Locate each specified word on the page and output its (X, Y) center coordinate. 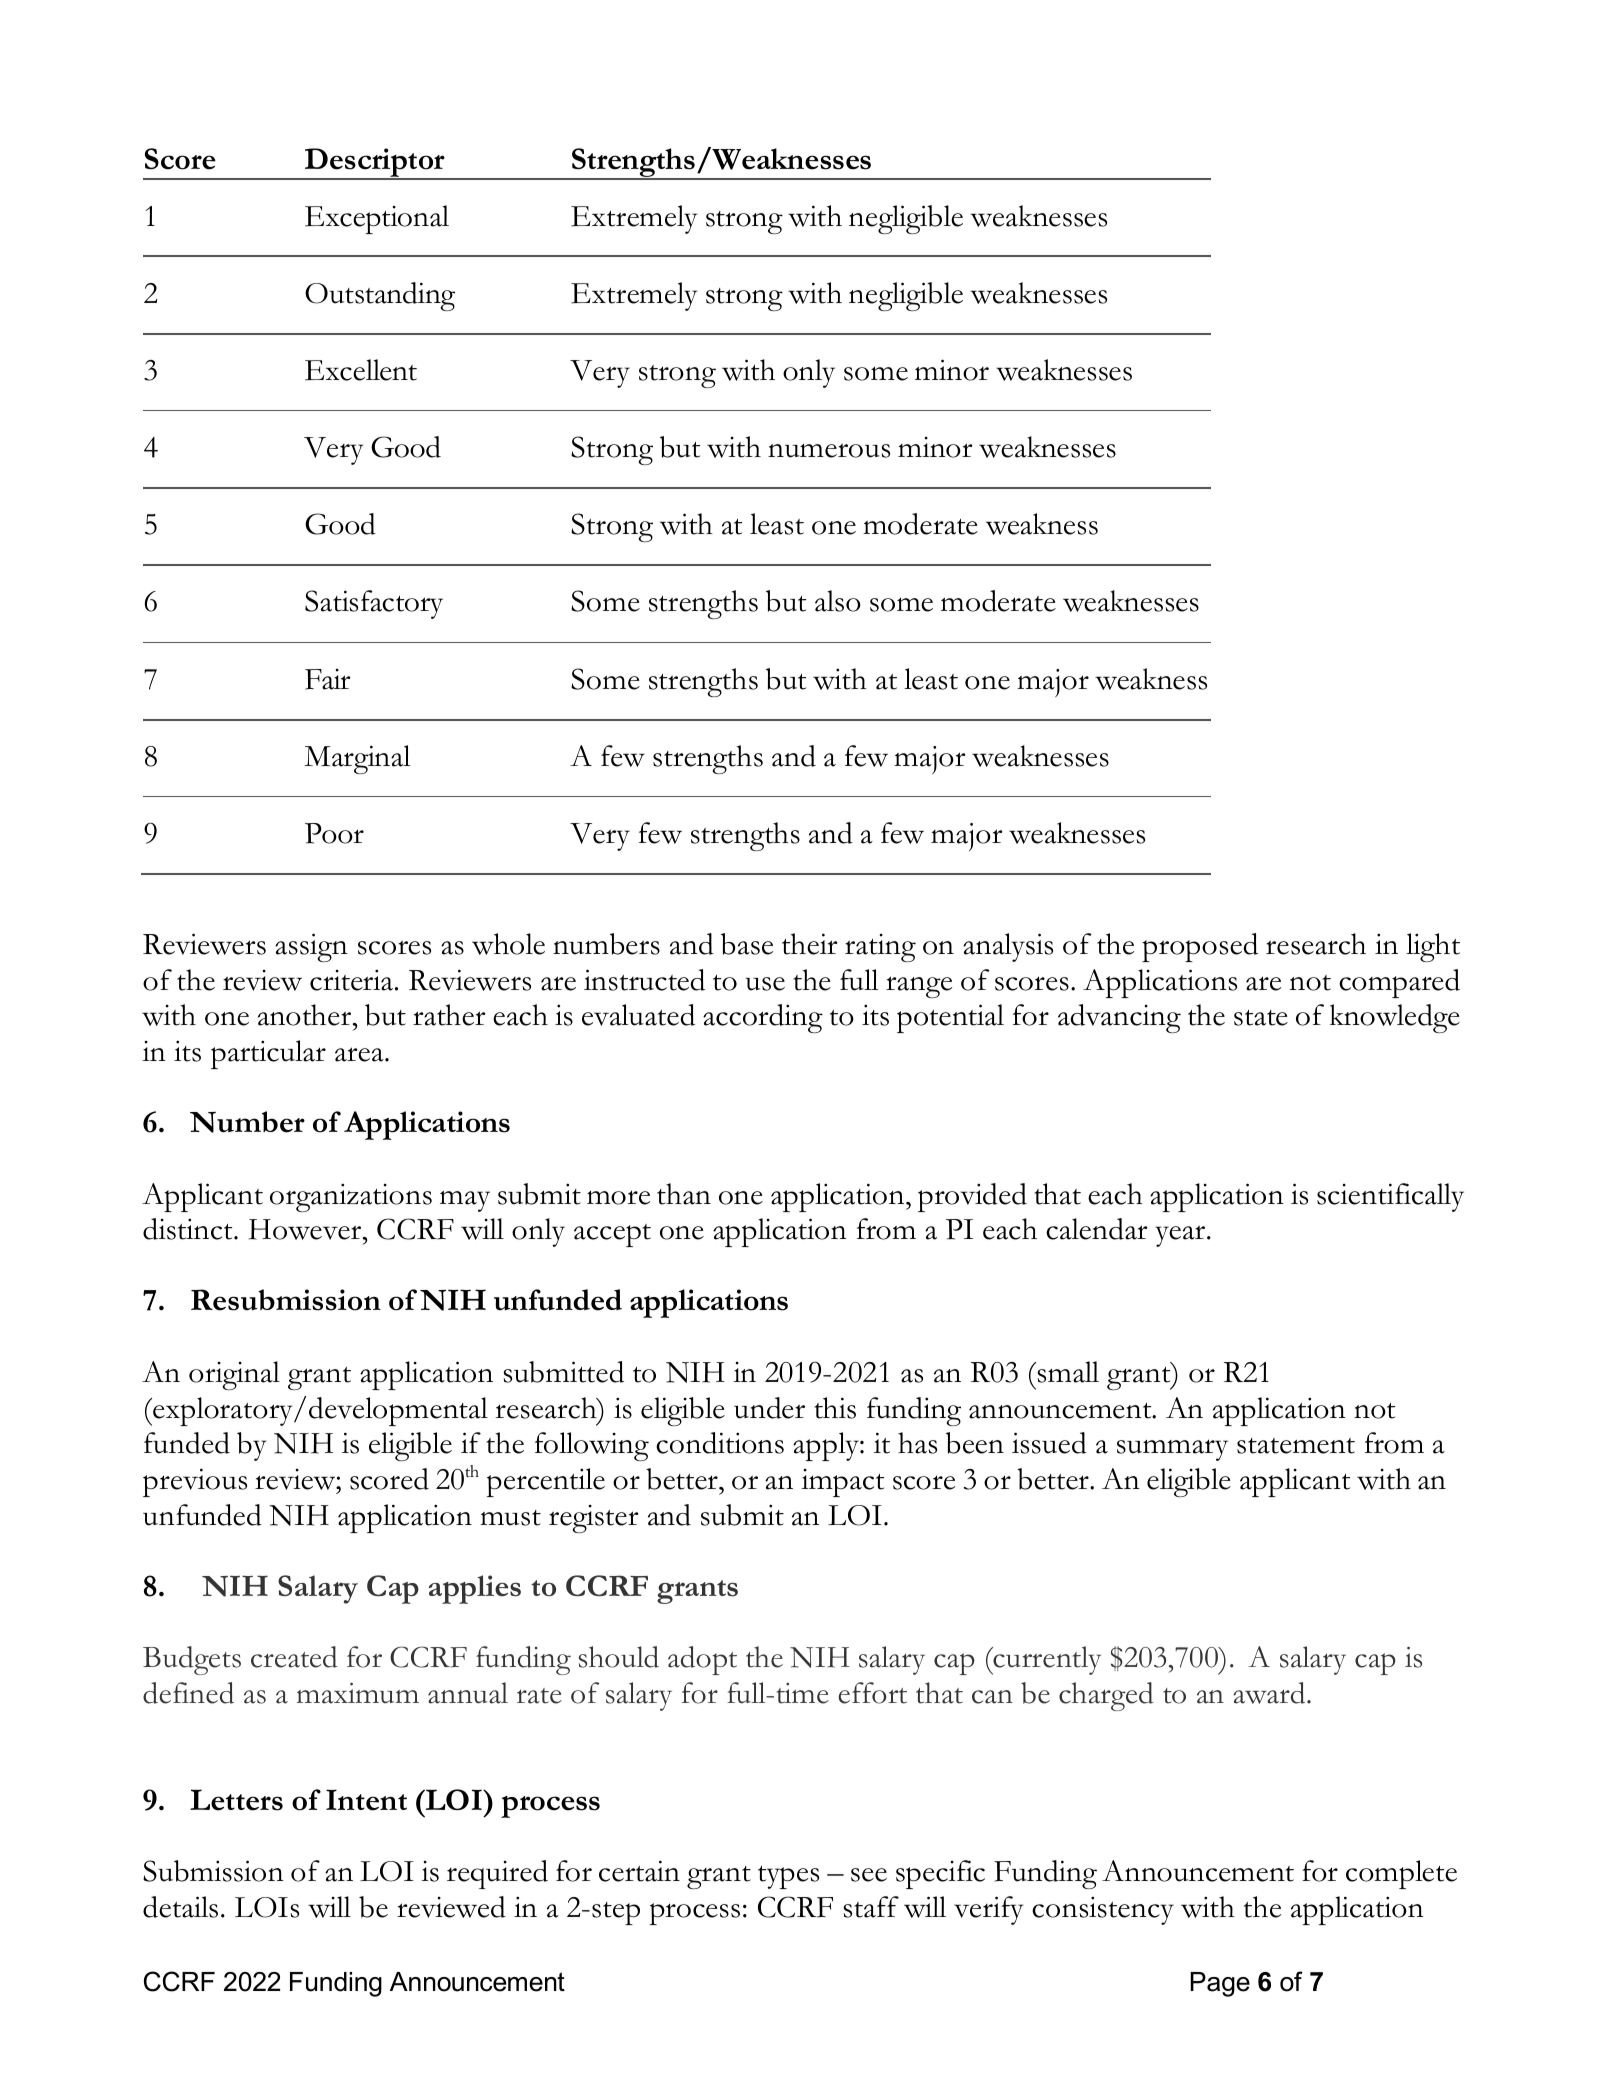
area (360, 1054)
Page (1220, 1984)
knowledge (1395, 1018)
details (180, 1907)
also (838, 601)
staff (871, 1907)
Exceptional (377, 219)
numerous (829, 450)
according (763, 1018)
